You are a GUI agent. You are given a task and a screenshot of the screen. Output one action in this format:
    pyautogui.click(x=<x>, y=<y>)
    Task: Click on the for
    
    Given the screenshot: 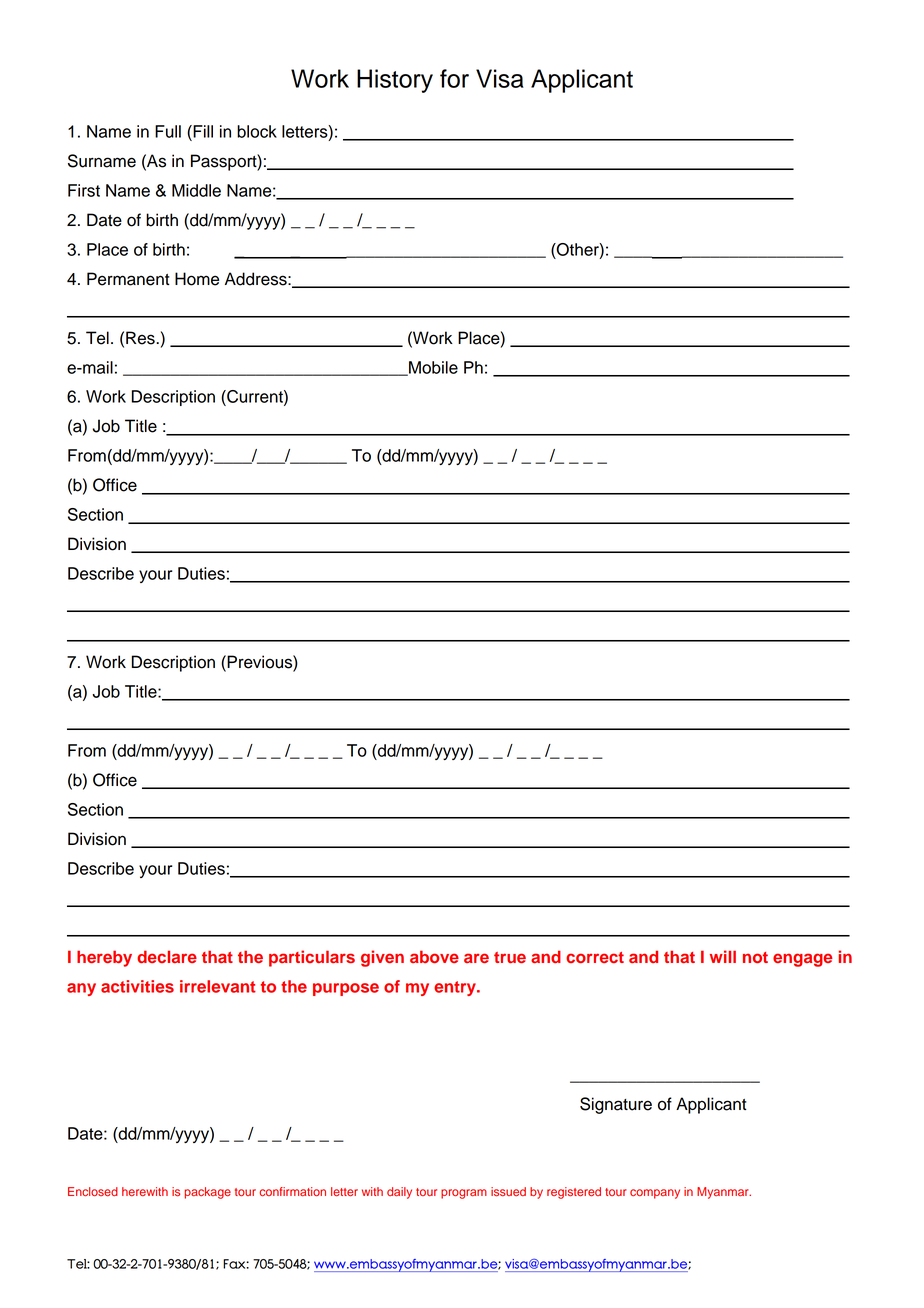 What is the action you would take?
    pyautogui.click(x=454, y=78)
